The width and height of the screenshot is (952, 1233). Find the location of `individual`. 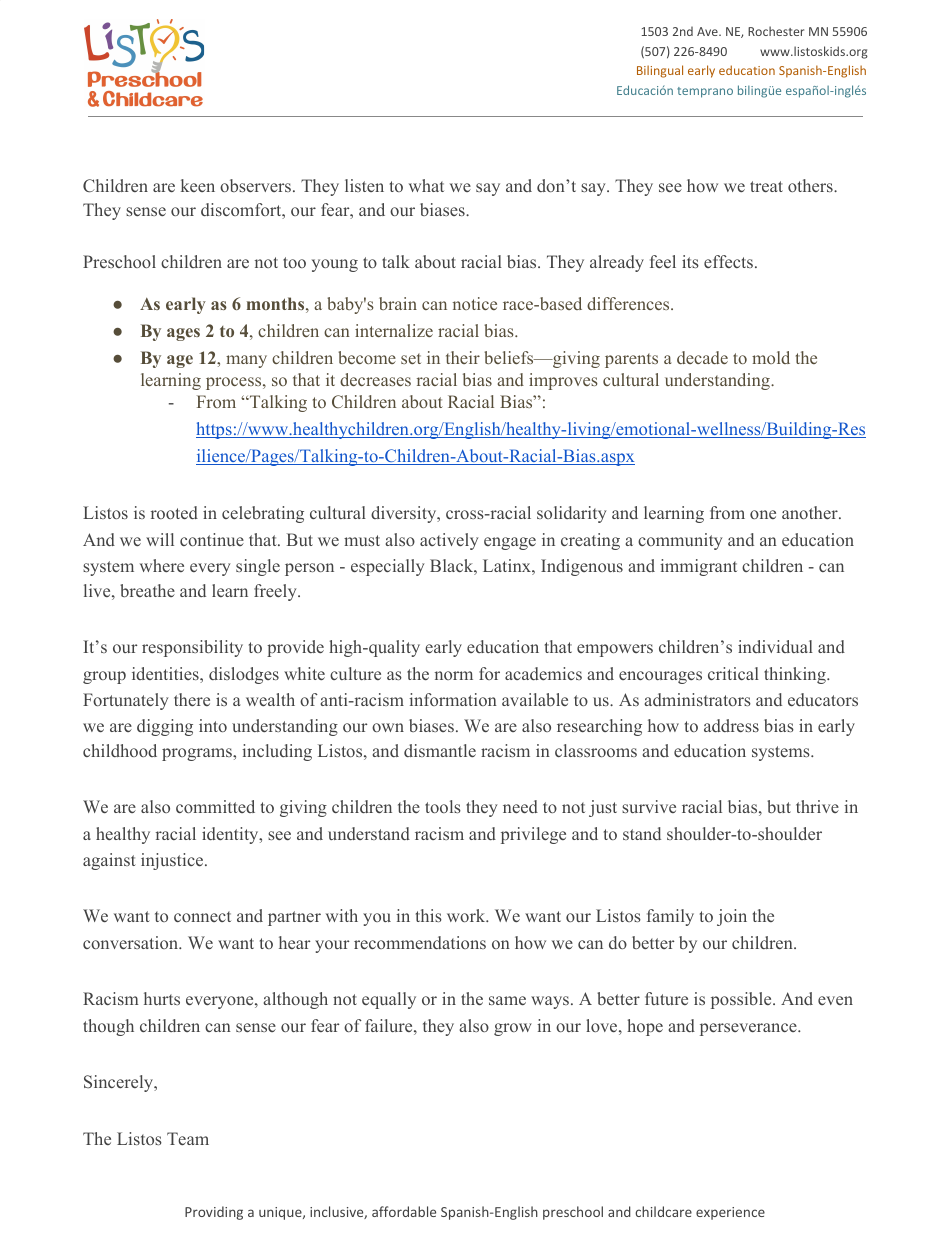

individual is located at coordinates (775, 646).
